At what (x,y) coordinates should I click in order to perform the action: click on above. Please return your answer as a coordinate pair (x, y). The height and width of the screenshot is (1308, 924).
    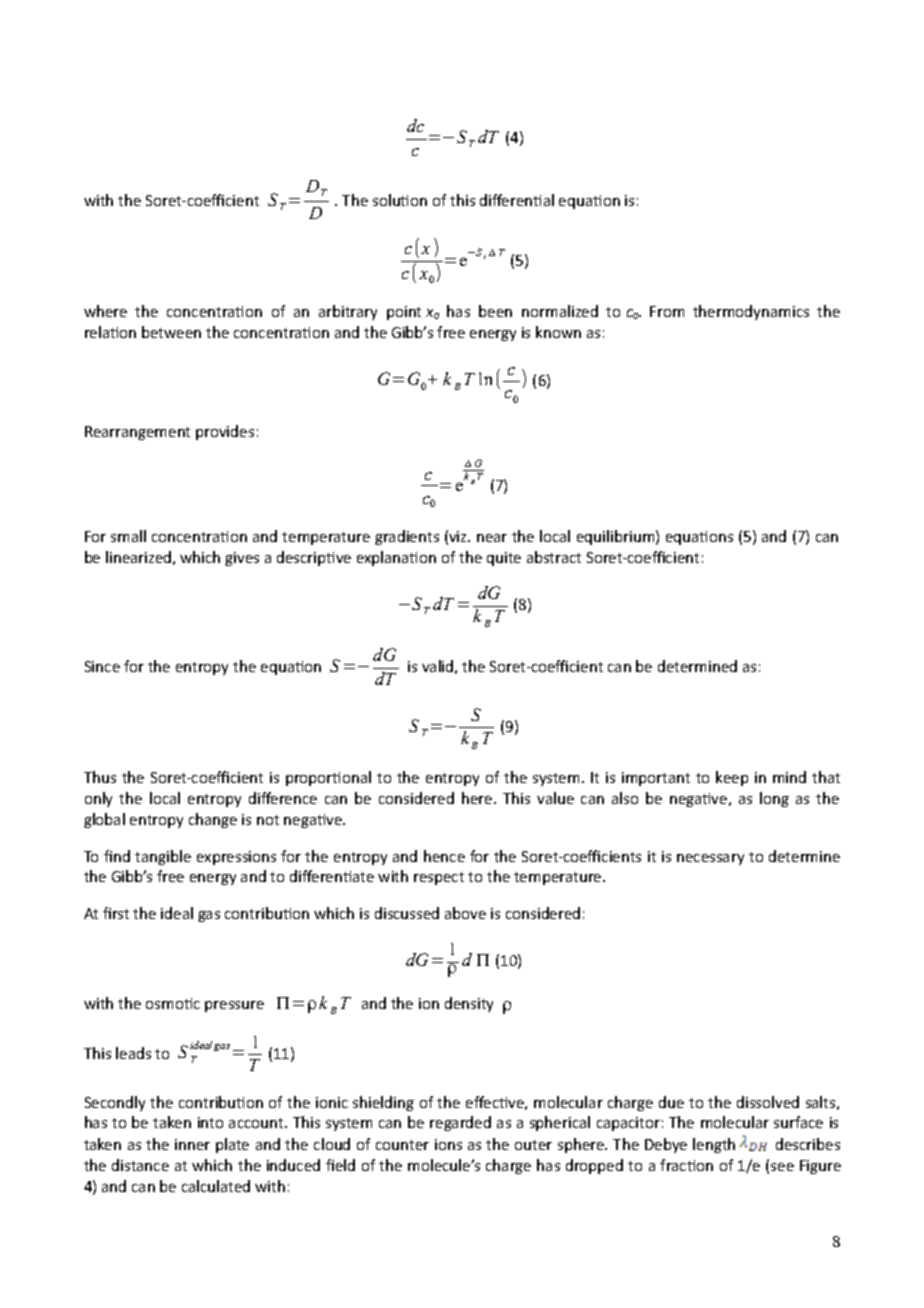
    Looking at the image, I should click on (465, 913).
